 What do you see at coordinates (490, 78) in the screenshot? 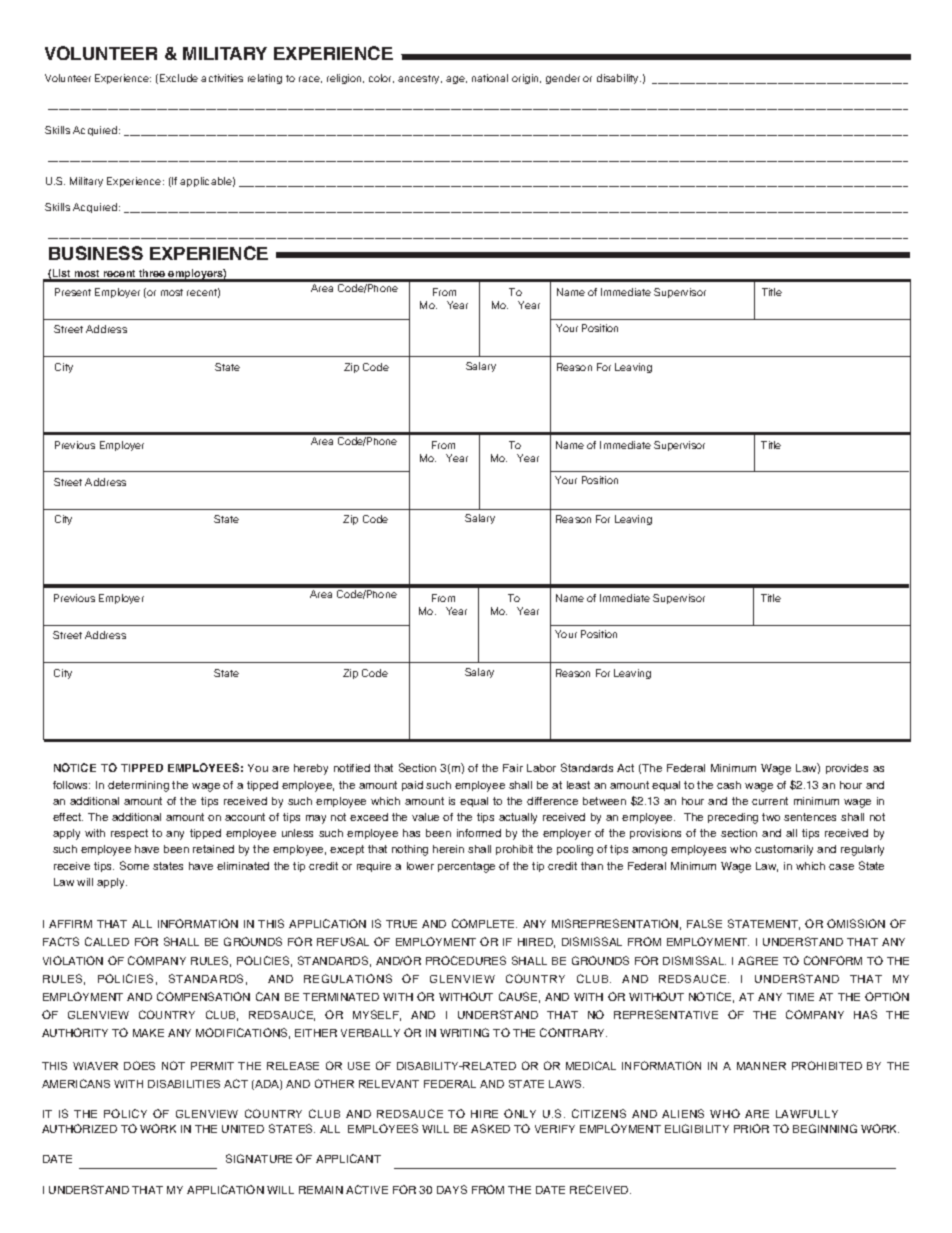
I see `national` at bounding box center [490, 78].
